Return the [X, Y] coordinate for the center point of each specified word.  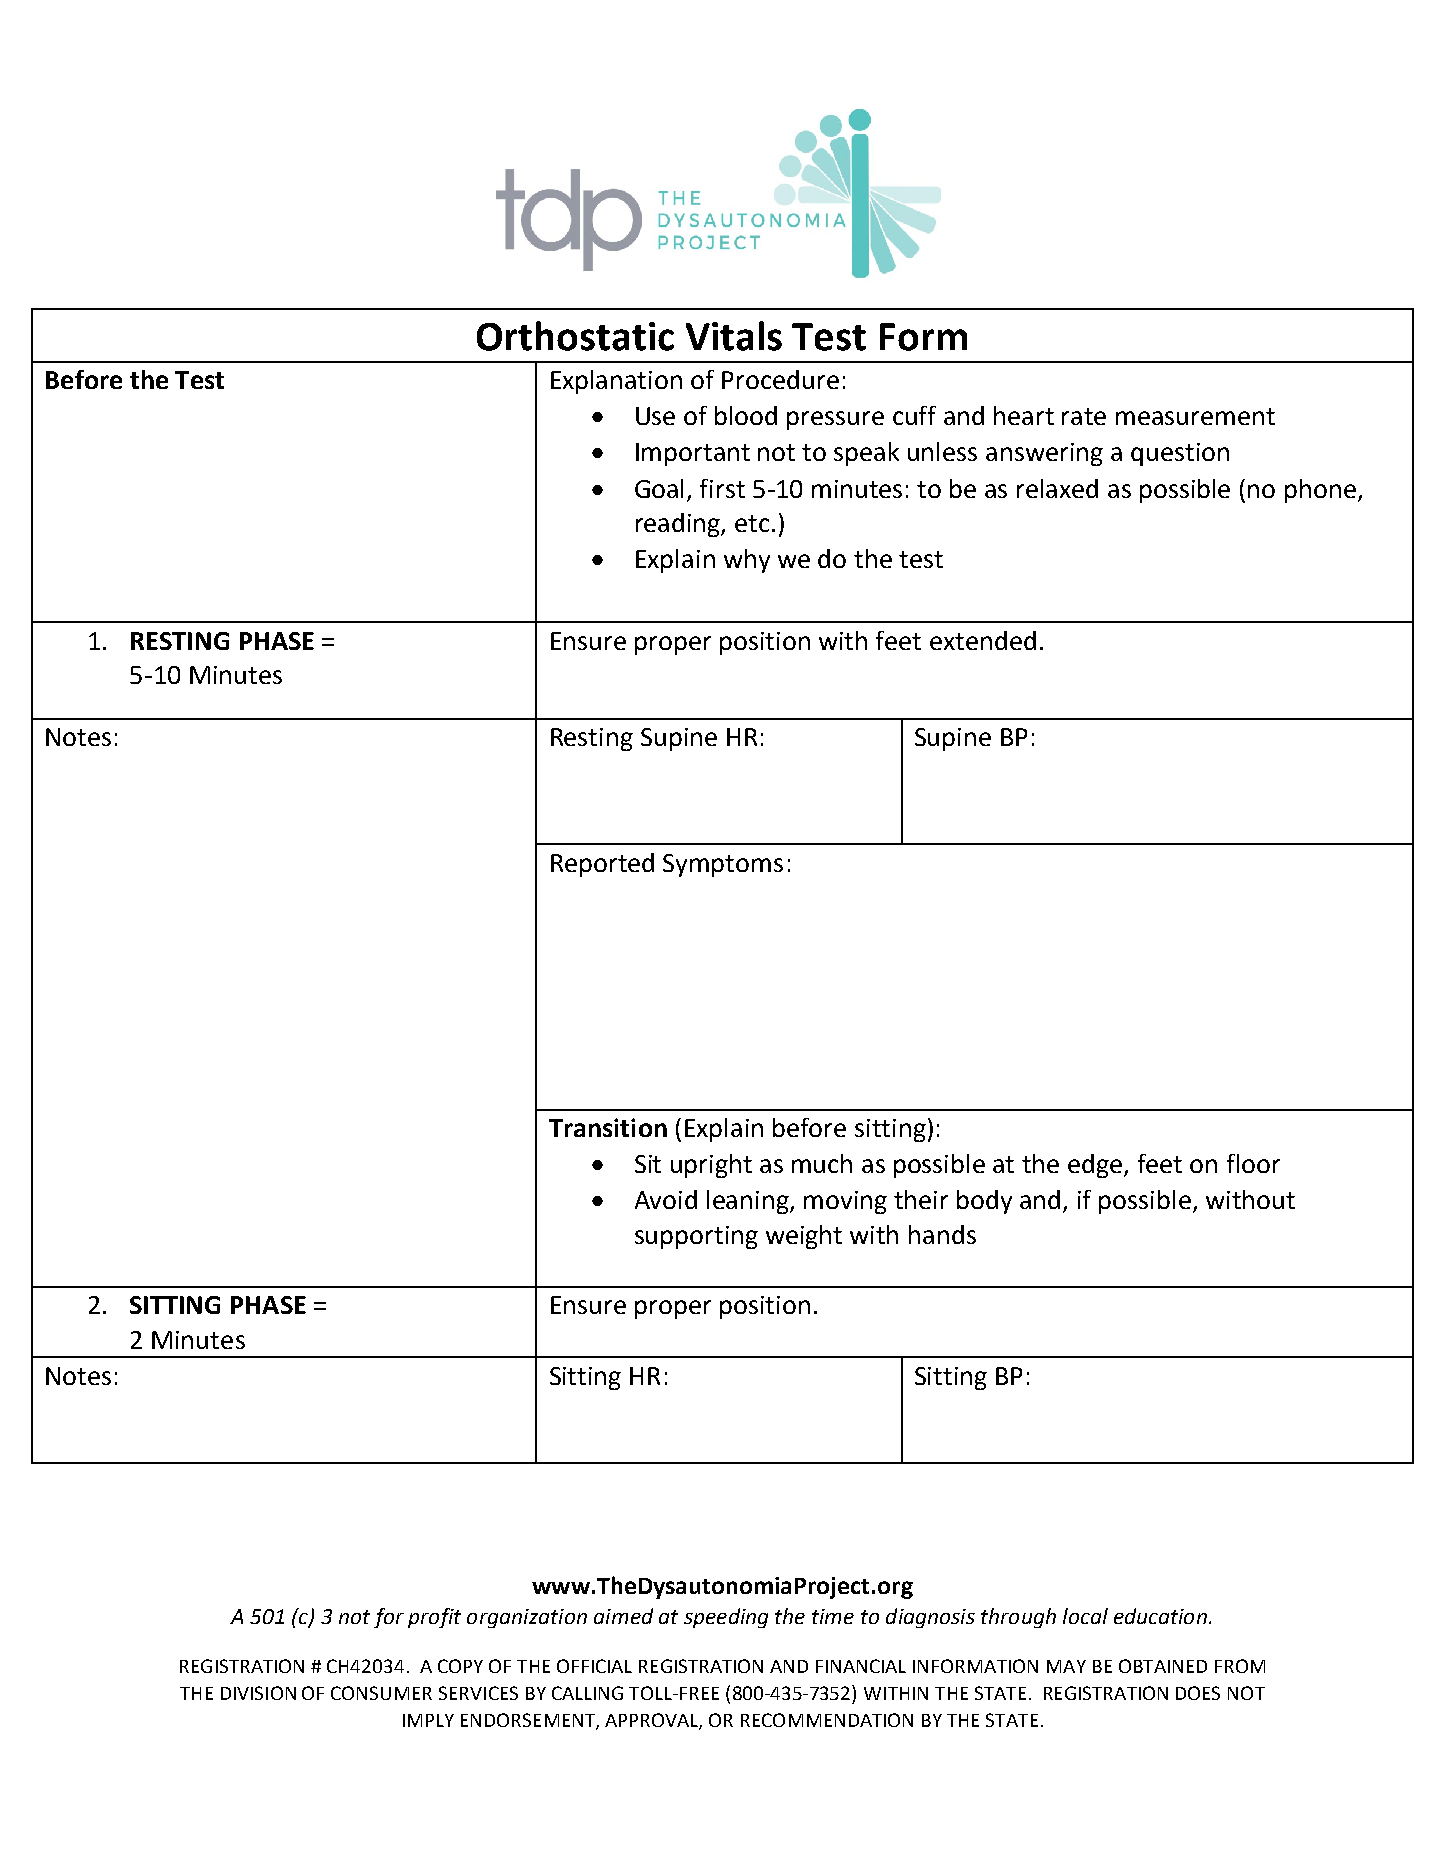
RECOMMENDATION [827, 1720]
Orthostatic [575, 336]
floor [1253, 1163]
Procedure [780, 379]
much [822, 1163]
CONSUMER [381, 1693]
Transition [608, 1127]
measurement [1195, 416]
